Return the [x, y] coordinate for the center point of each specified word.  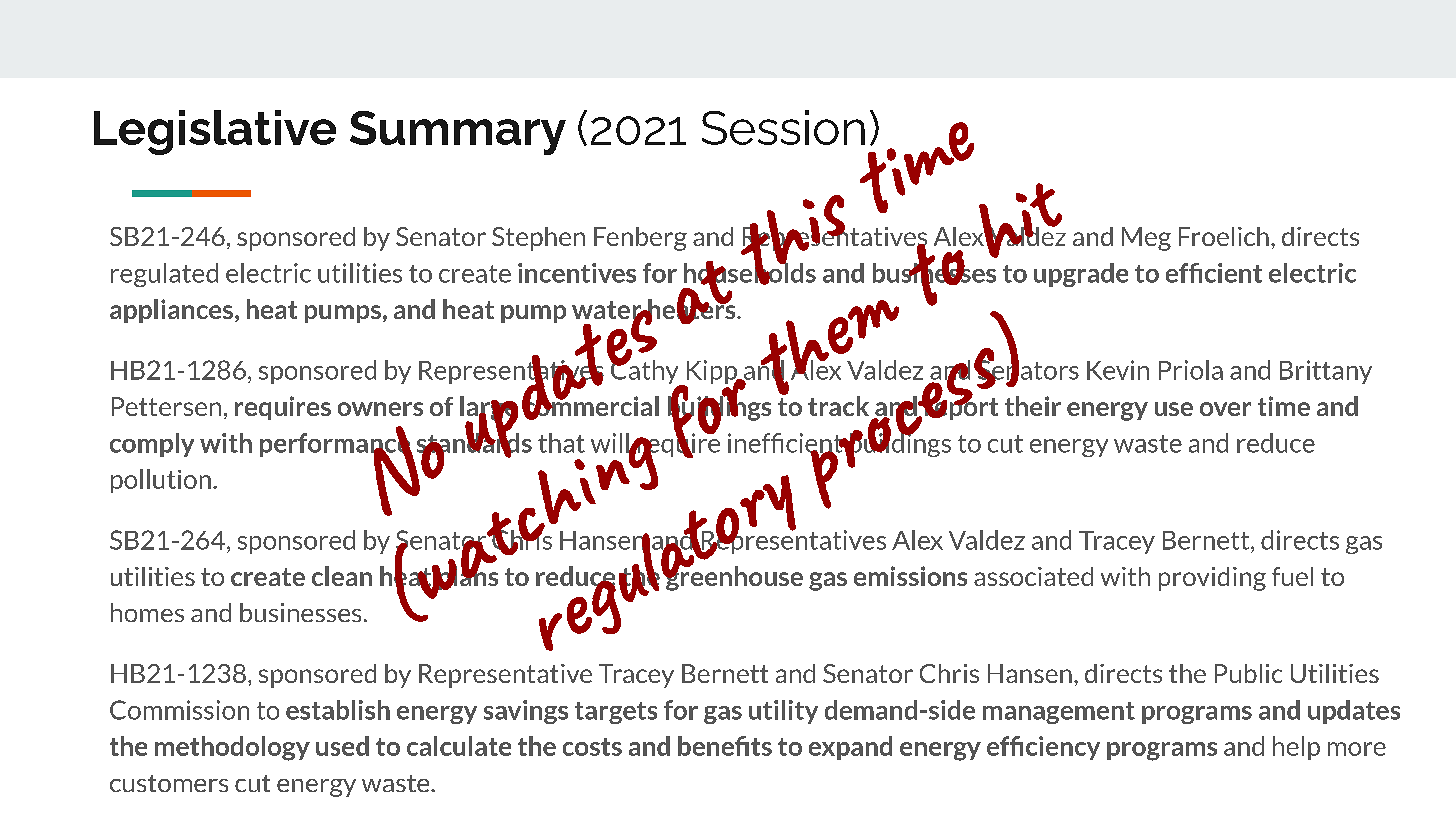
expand [850, 748]
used [342, 746]
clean [342, 576]
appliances [171, 311]
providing [1212, 579]
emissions [910, 576]
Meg [1146, 239]
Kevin [1118, 370]
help [1296, 748]
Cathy [645, 372]
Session [783, 127]
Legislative [215, 132]
